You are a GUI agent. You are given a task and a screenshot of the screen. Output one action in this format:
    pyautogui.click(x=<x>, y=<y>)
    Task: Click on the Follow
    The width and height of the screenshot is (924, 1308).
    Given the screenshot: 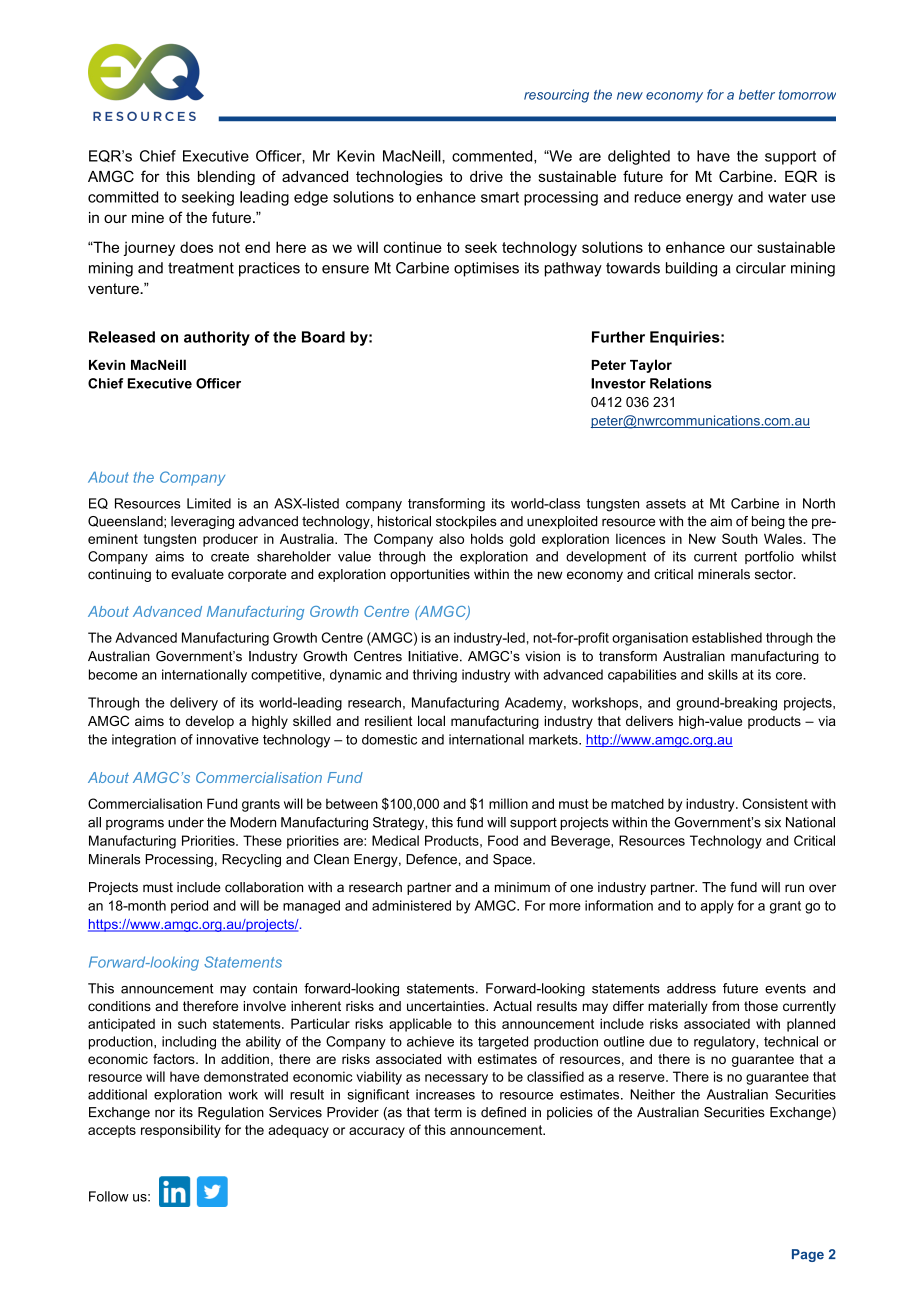 What is the action you would take?
    pyautogui.click(x=109, y=1196)
